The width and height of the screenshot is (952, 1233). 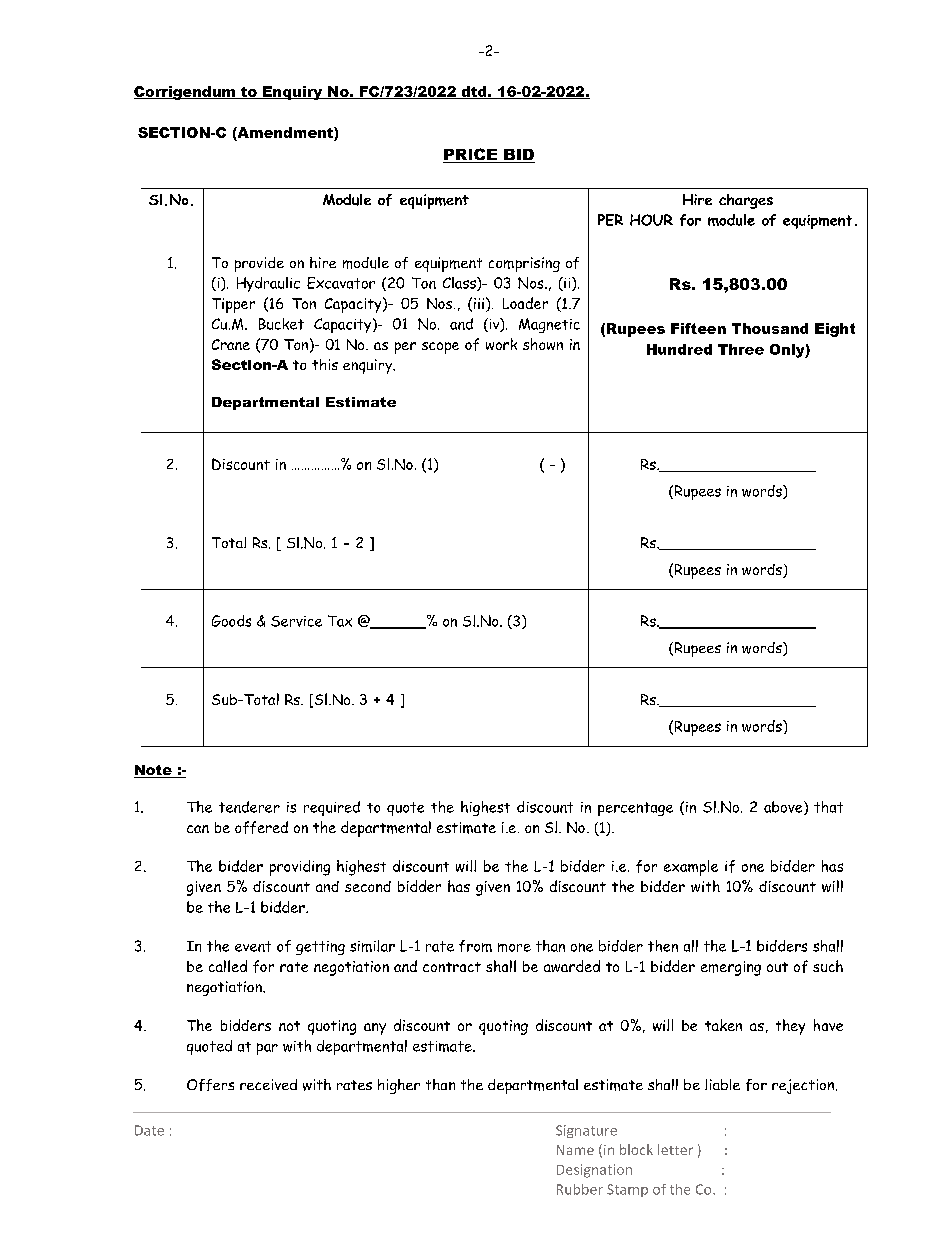 I want to click on above, so click(x=784, y=808).
